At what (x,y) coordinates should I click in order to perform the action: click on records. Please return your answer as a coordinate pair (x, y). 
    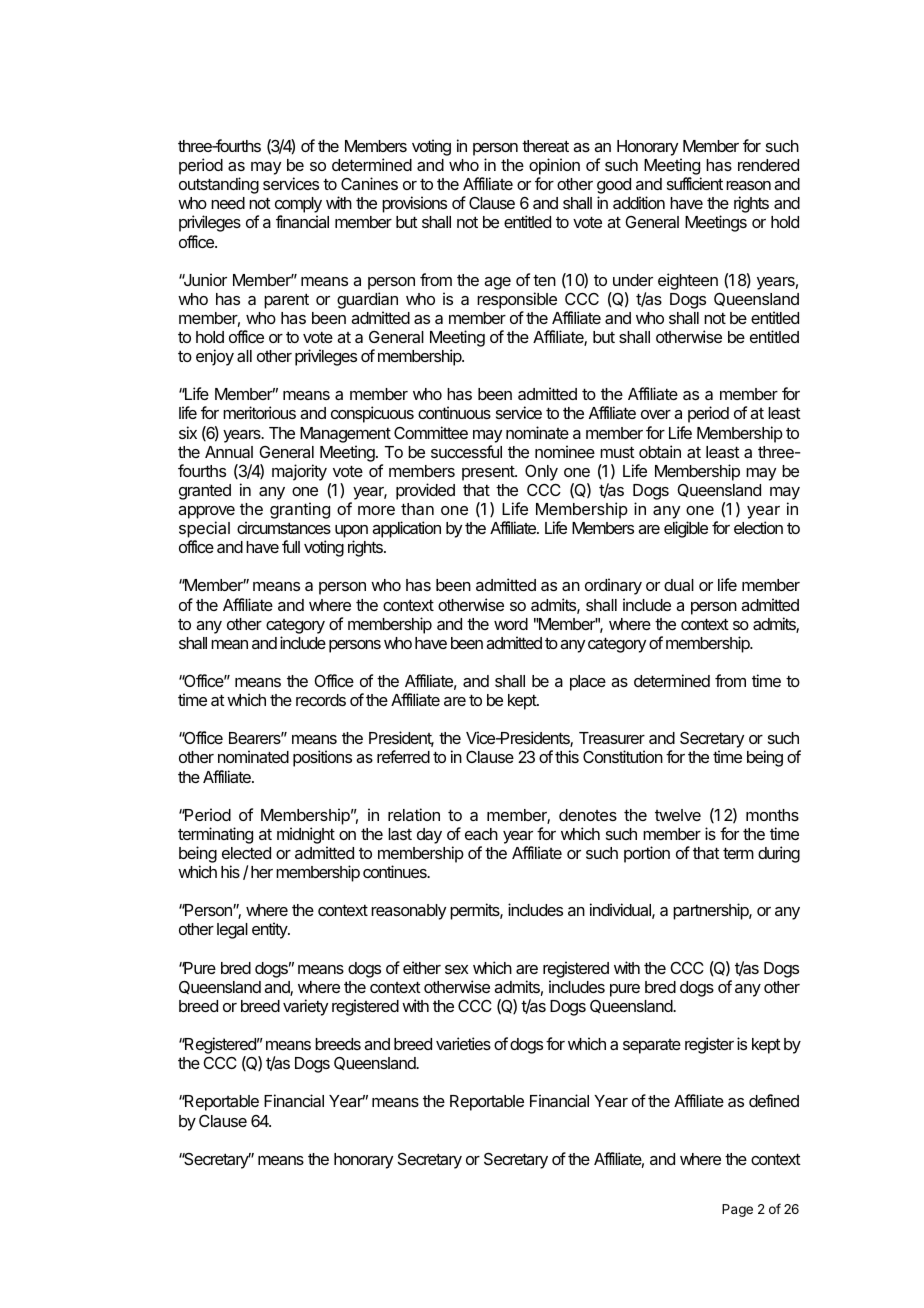
    Looking at the image, I should click on (321, 700).
